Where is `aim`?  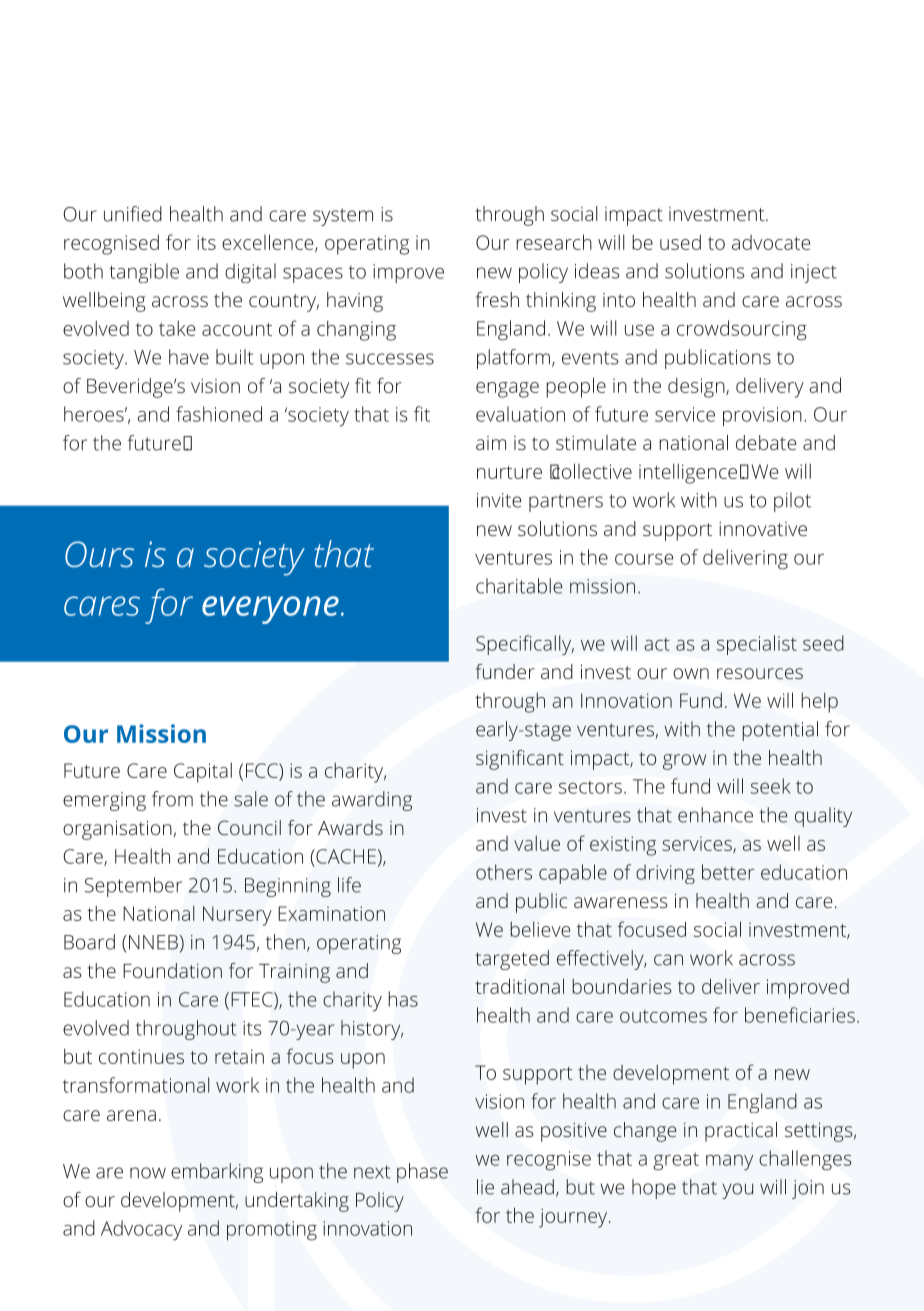 aim is located at coordinates (491, 443).
